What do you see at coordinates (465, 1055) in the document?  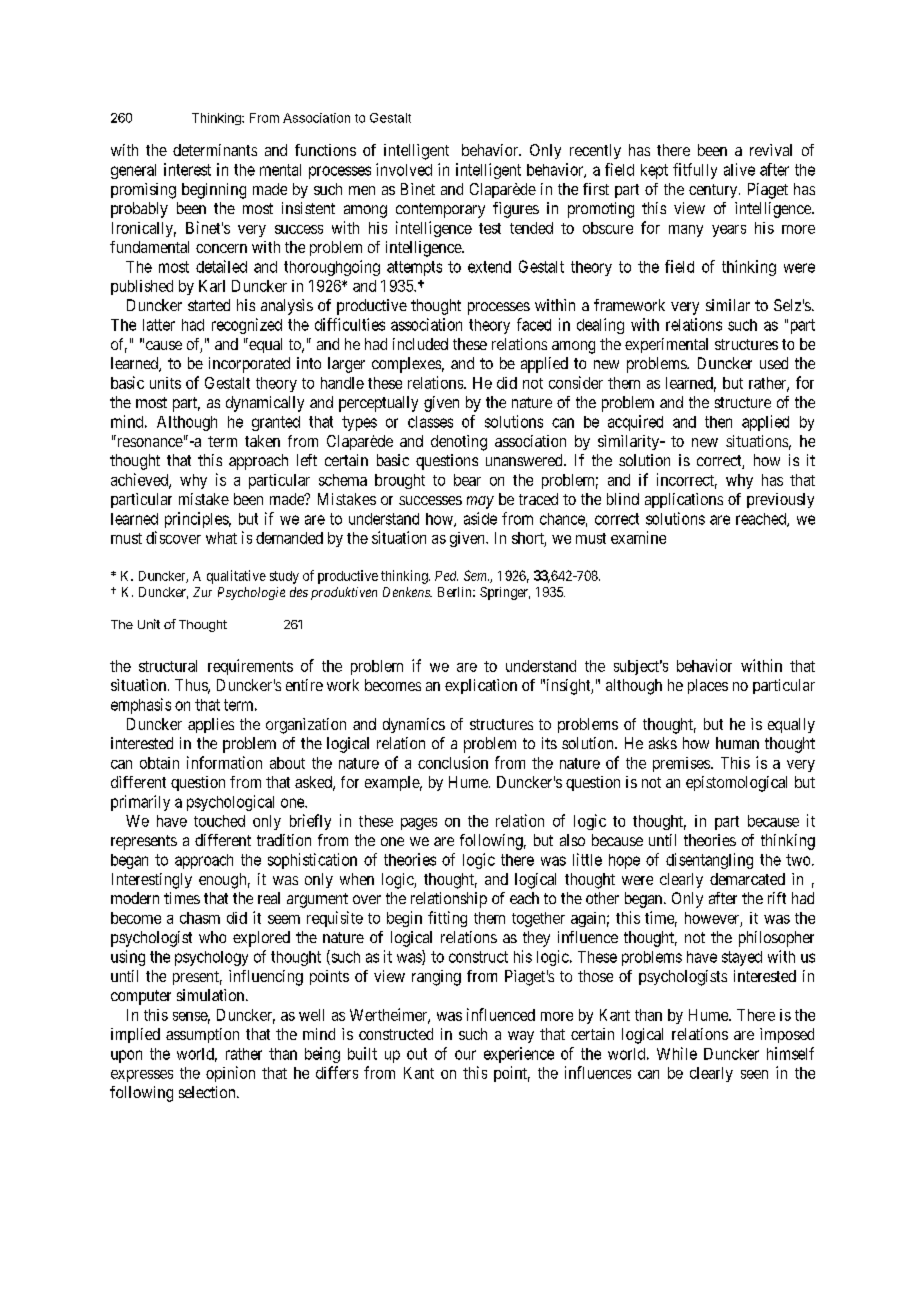 I see `our` at bounding box center [465, 1055].
